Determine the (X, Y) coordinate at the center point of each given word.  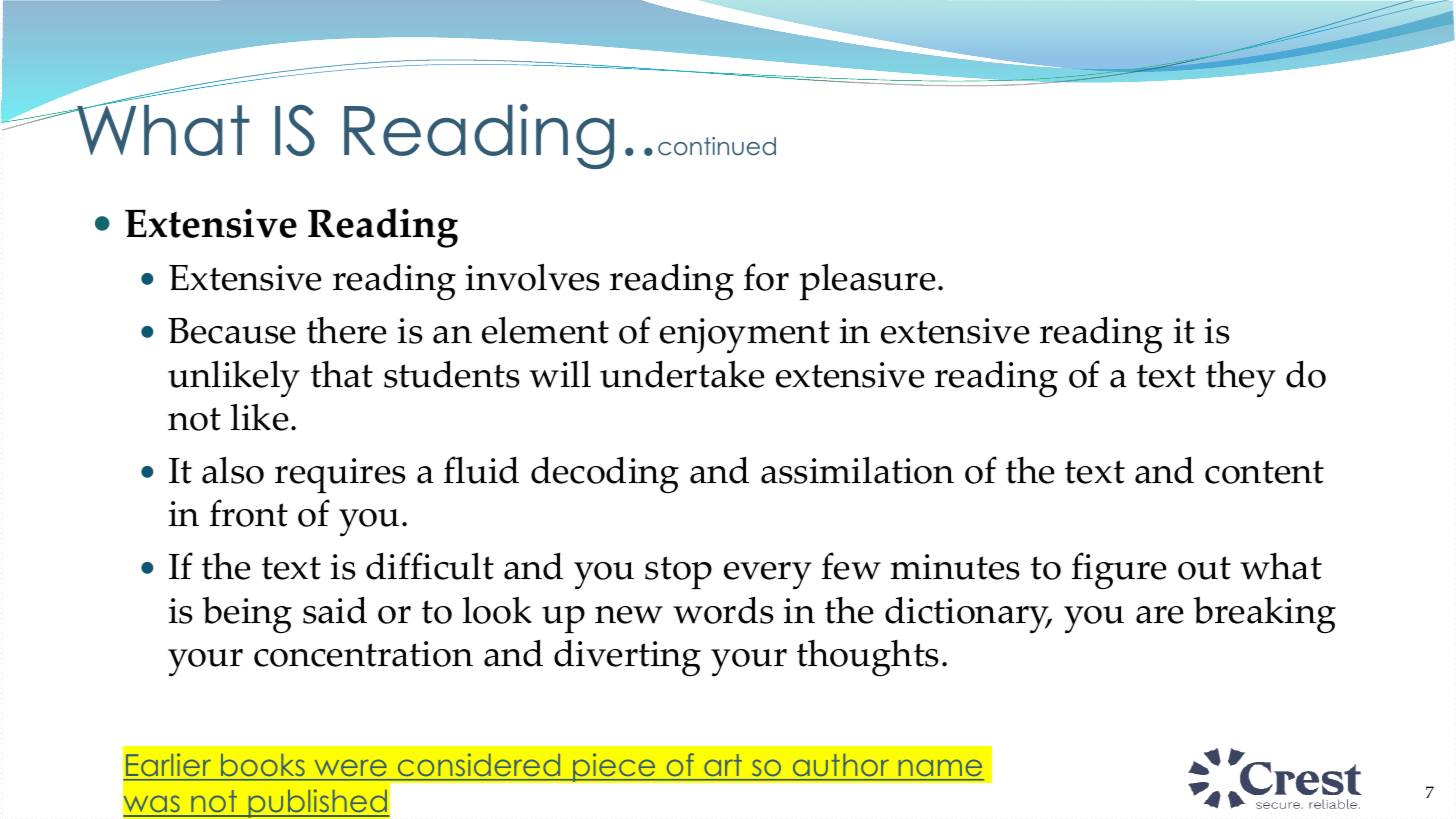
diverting (627, 658)
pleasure (867, 282)
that (342, 374)
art (723, 765)
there (346, 330)
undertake (682, 374)
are (1159, 615)
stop (678, 573)
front (249, 513)
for (766, 277)
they (1241, 379)
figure (1119, 570)
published (318, 803)
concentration (363, 654)
